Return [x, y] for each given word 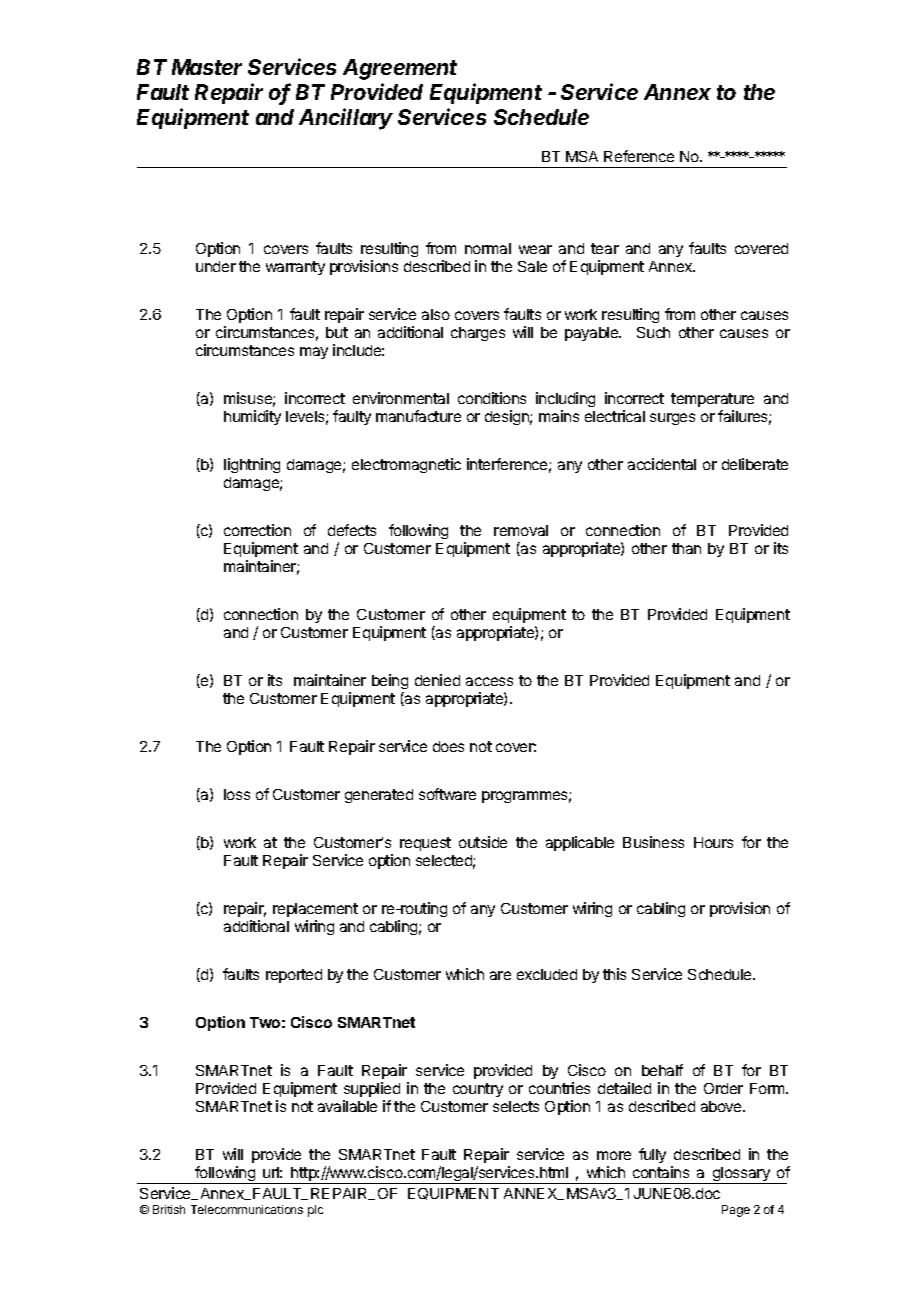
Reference [639, 156]
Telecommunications [247, 1209]
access [489, 681]
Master [207, 67]
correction [257, 530]
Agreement [400, 69]
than [686, 548]
